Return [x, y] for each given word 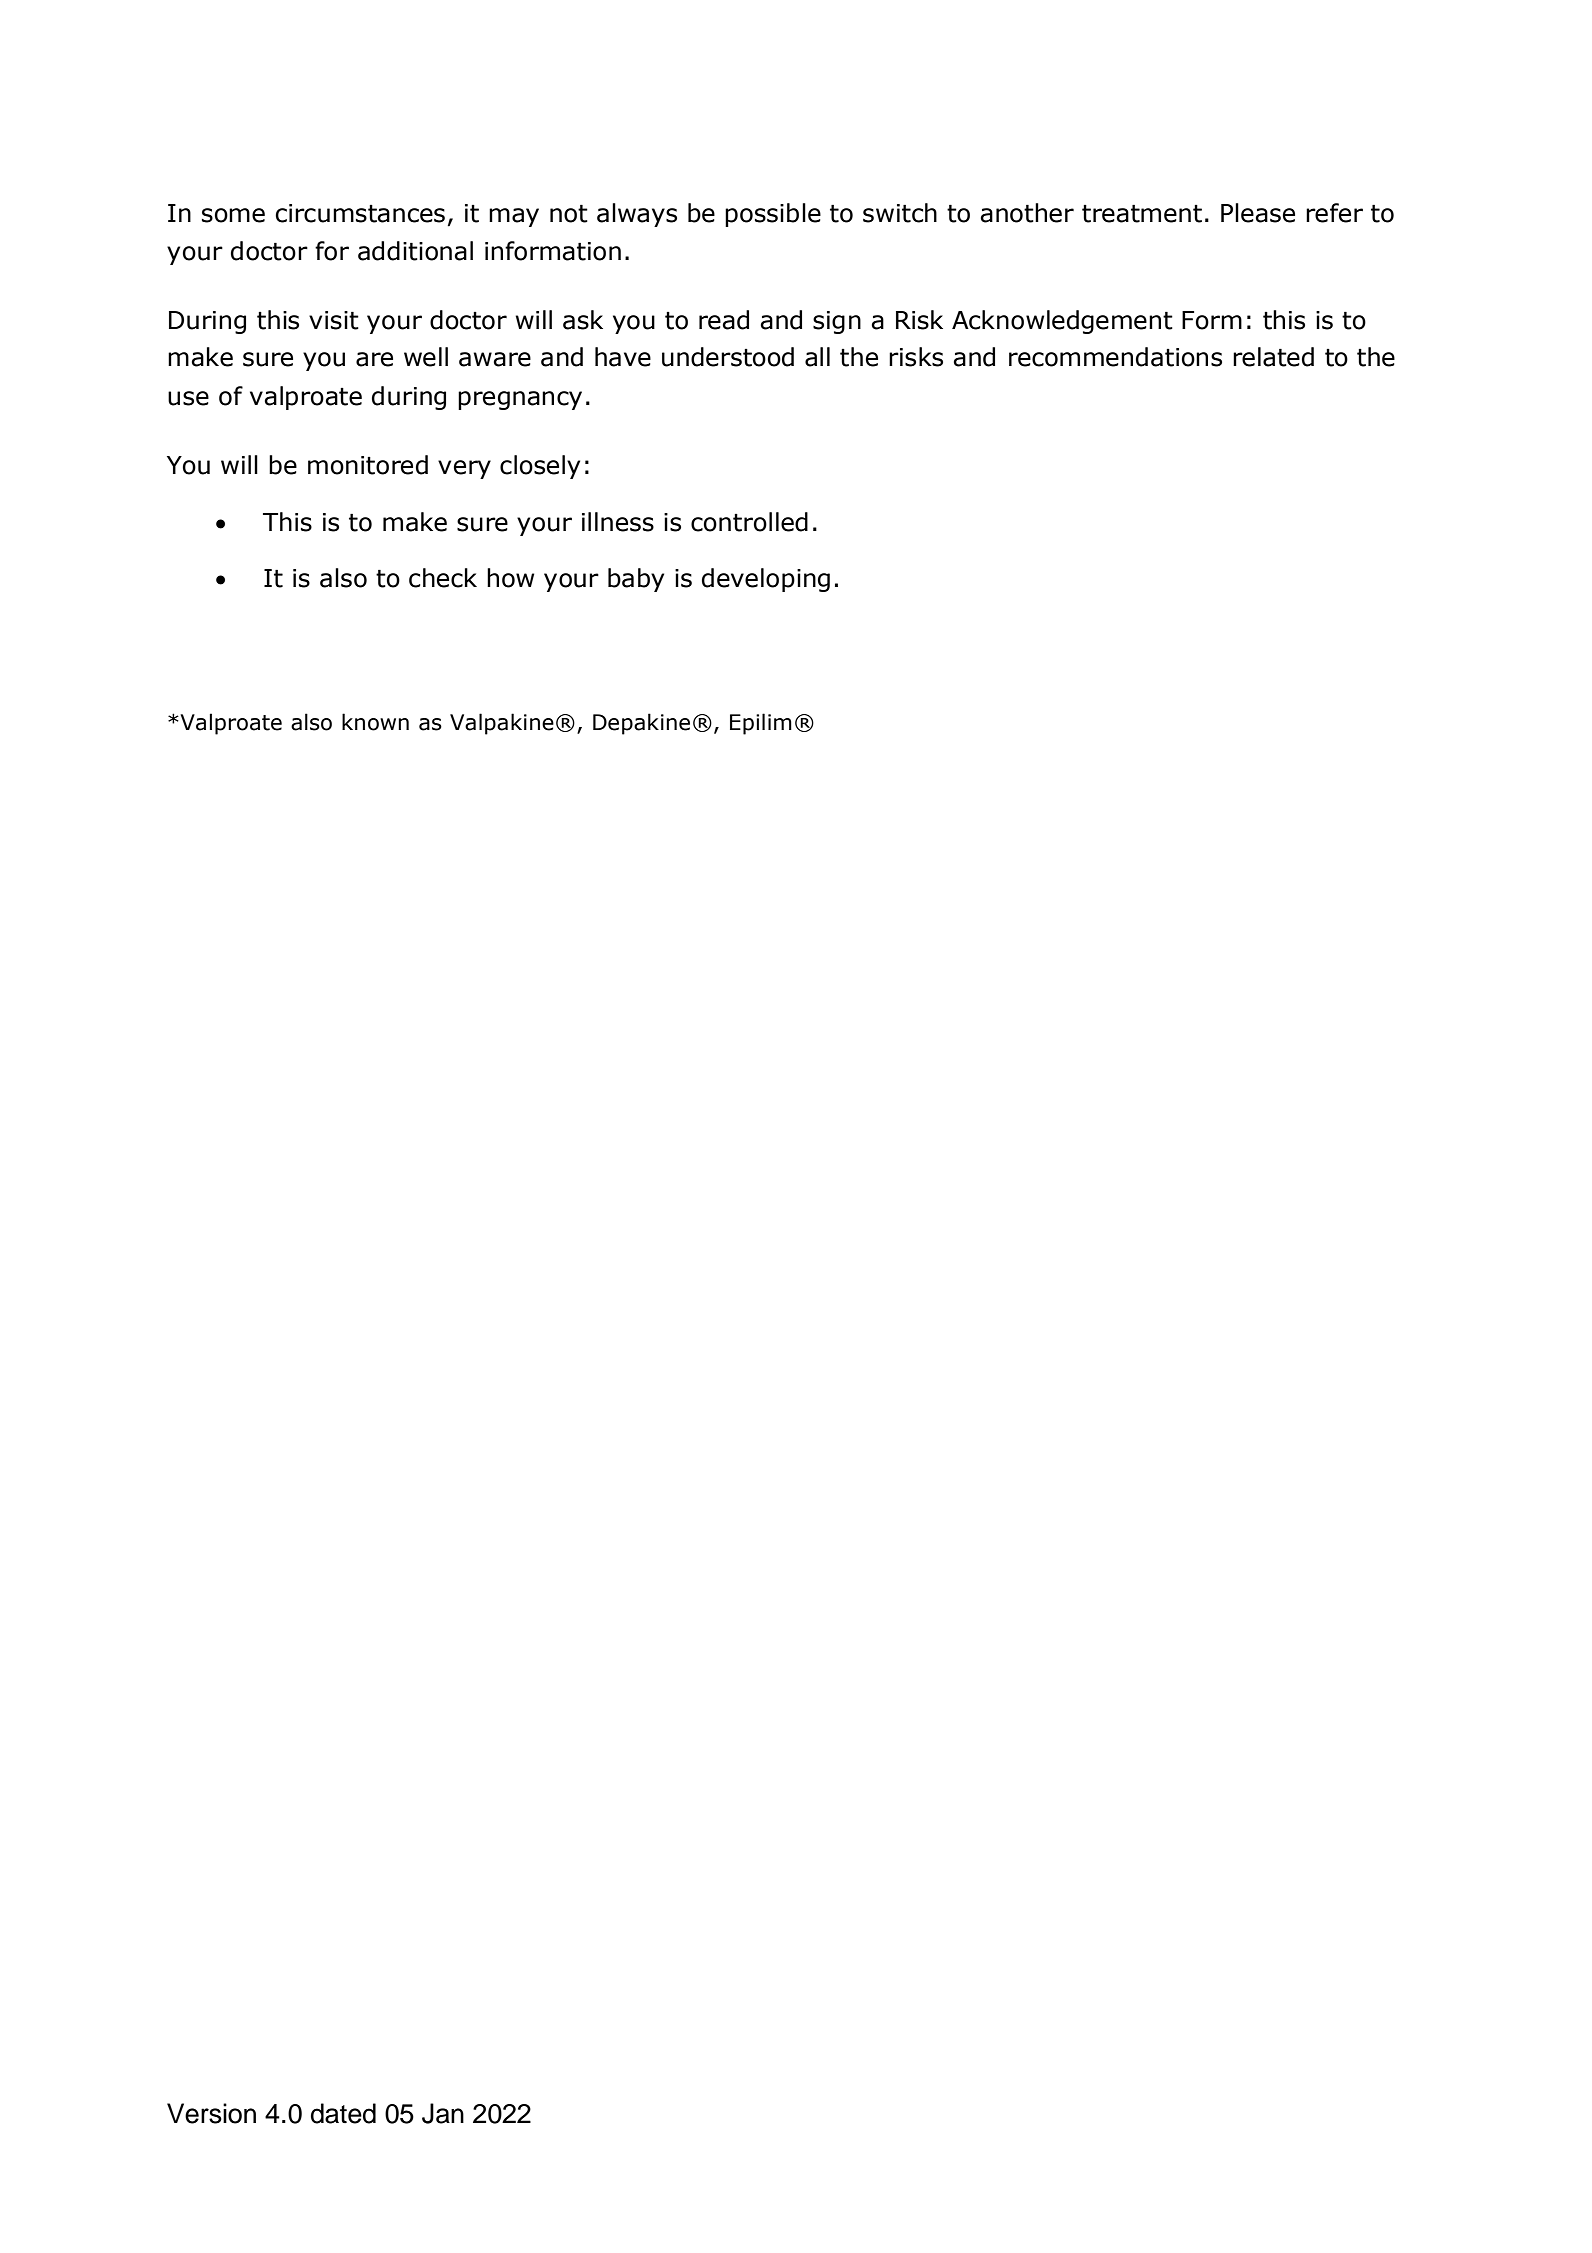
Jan [443, 2113]
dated [343, 2113]
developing [766, 580]
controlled [749, 522]
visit [334, 320]
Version [211, 2113]
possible [773, 215]
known [375, 722]
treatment [1142, 214]
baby [636, 580]
